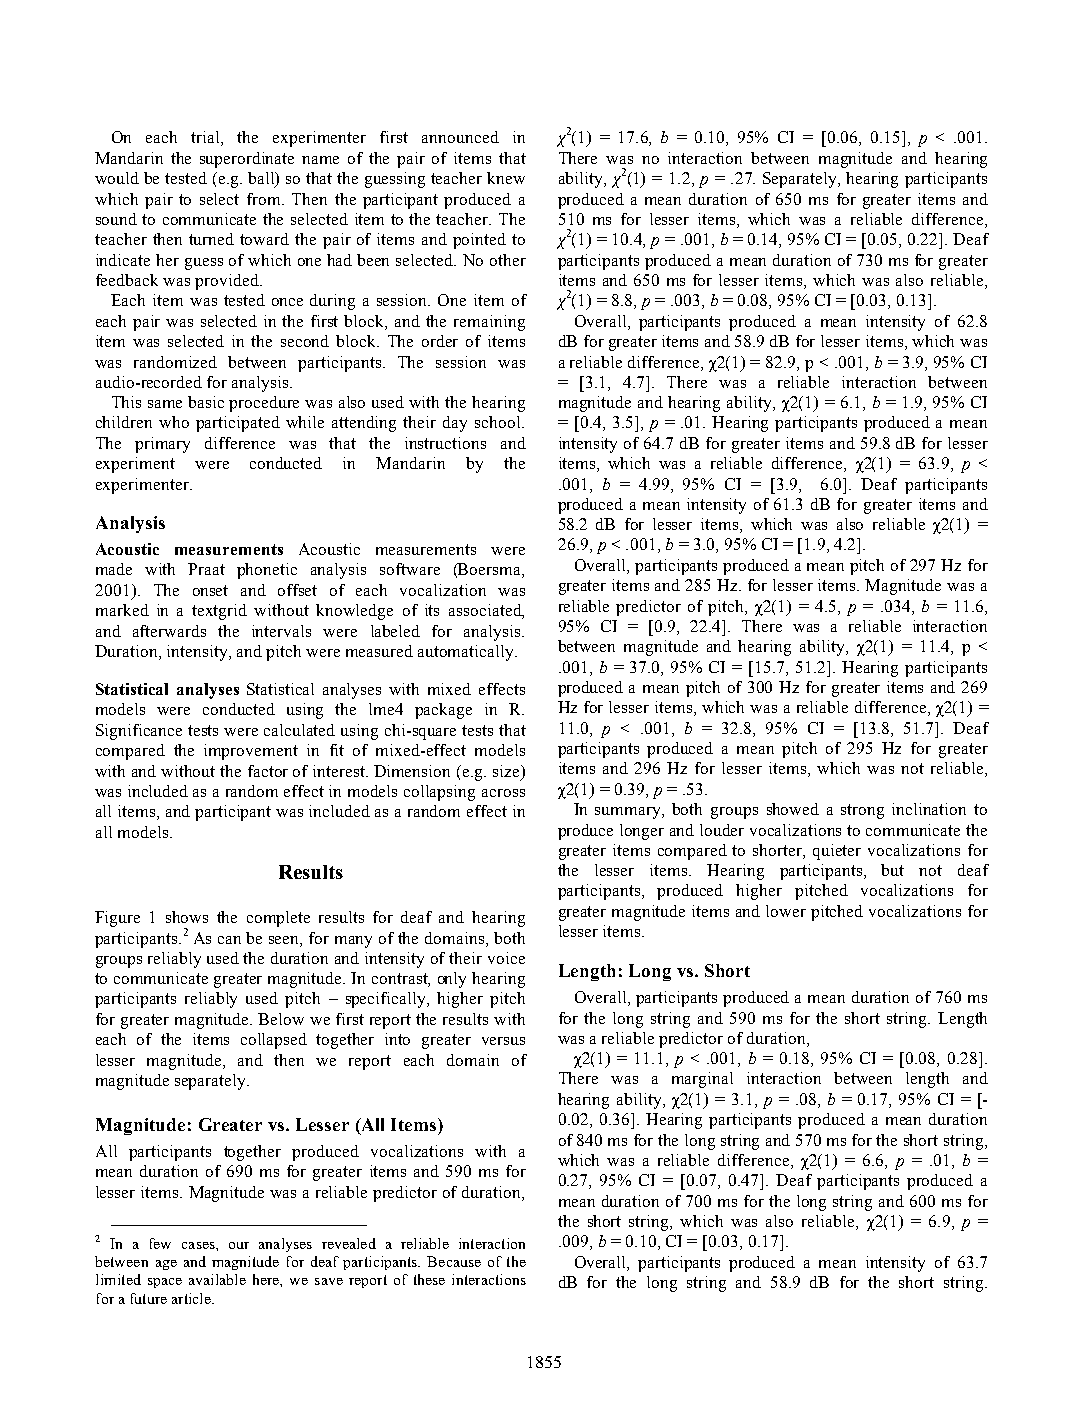  I want to click on voice, so click(506, 958).
